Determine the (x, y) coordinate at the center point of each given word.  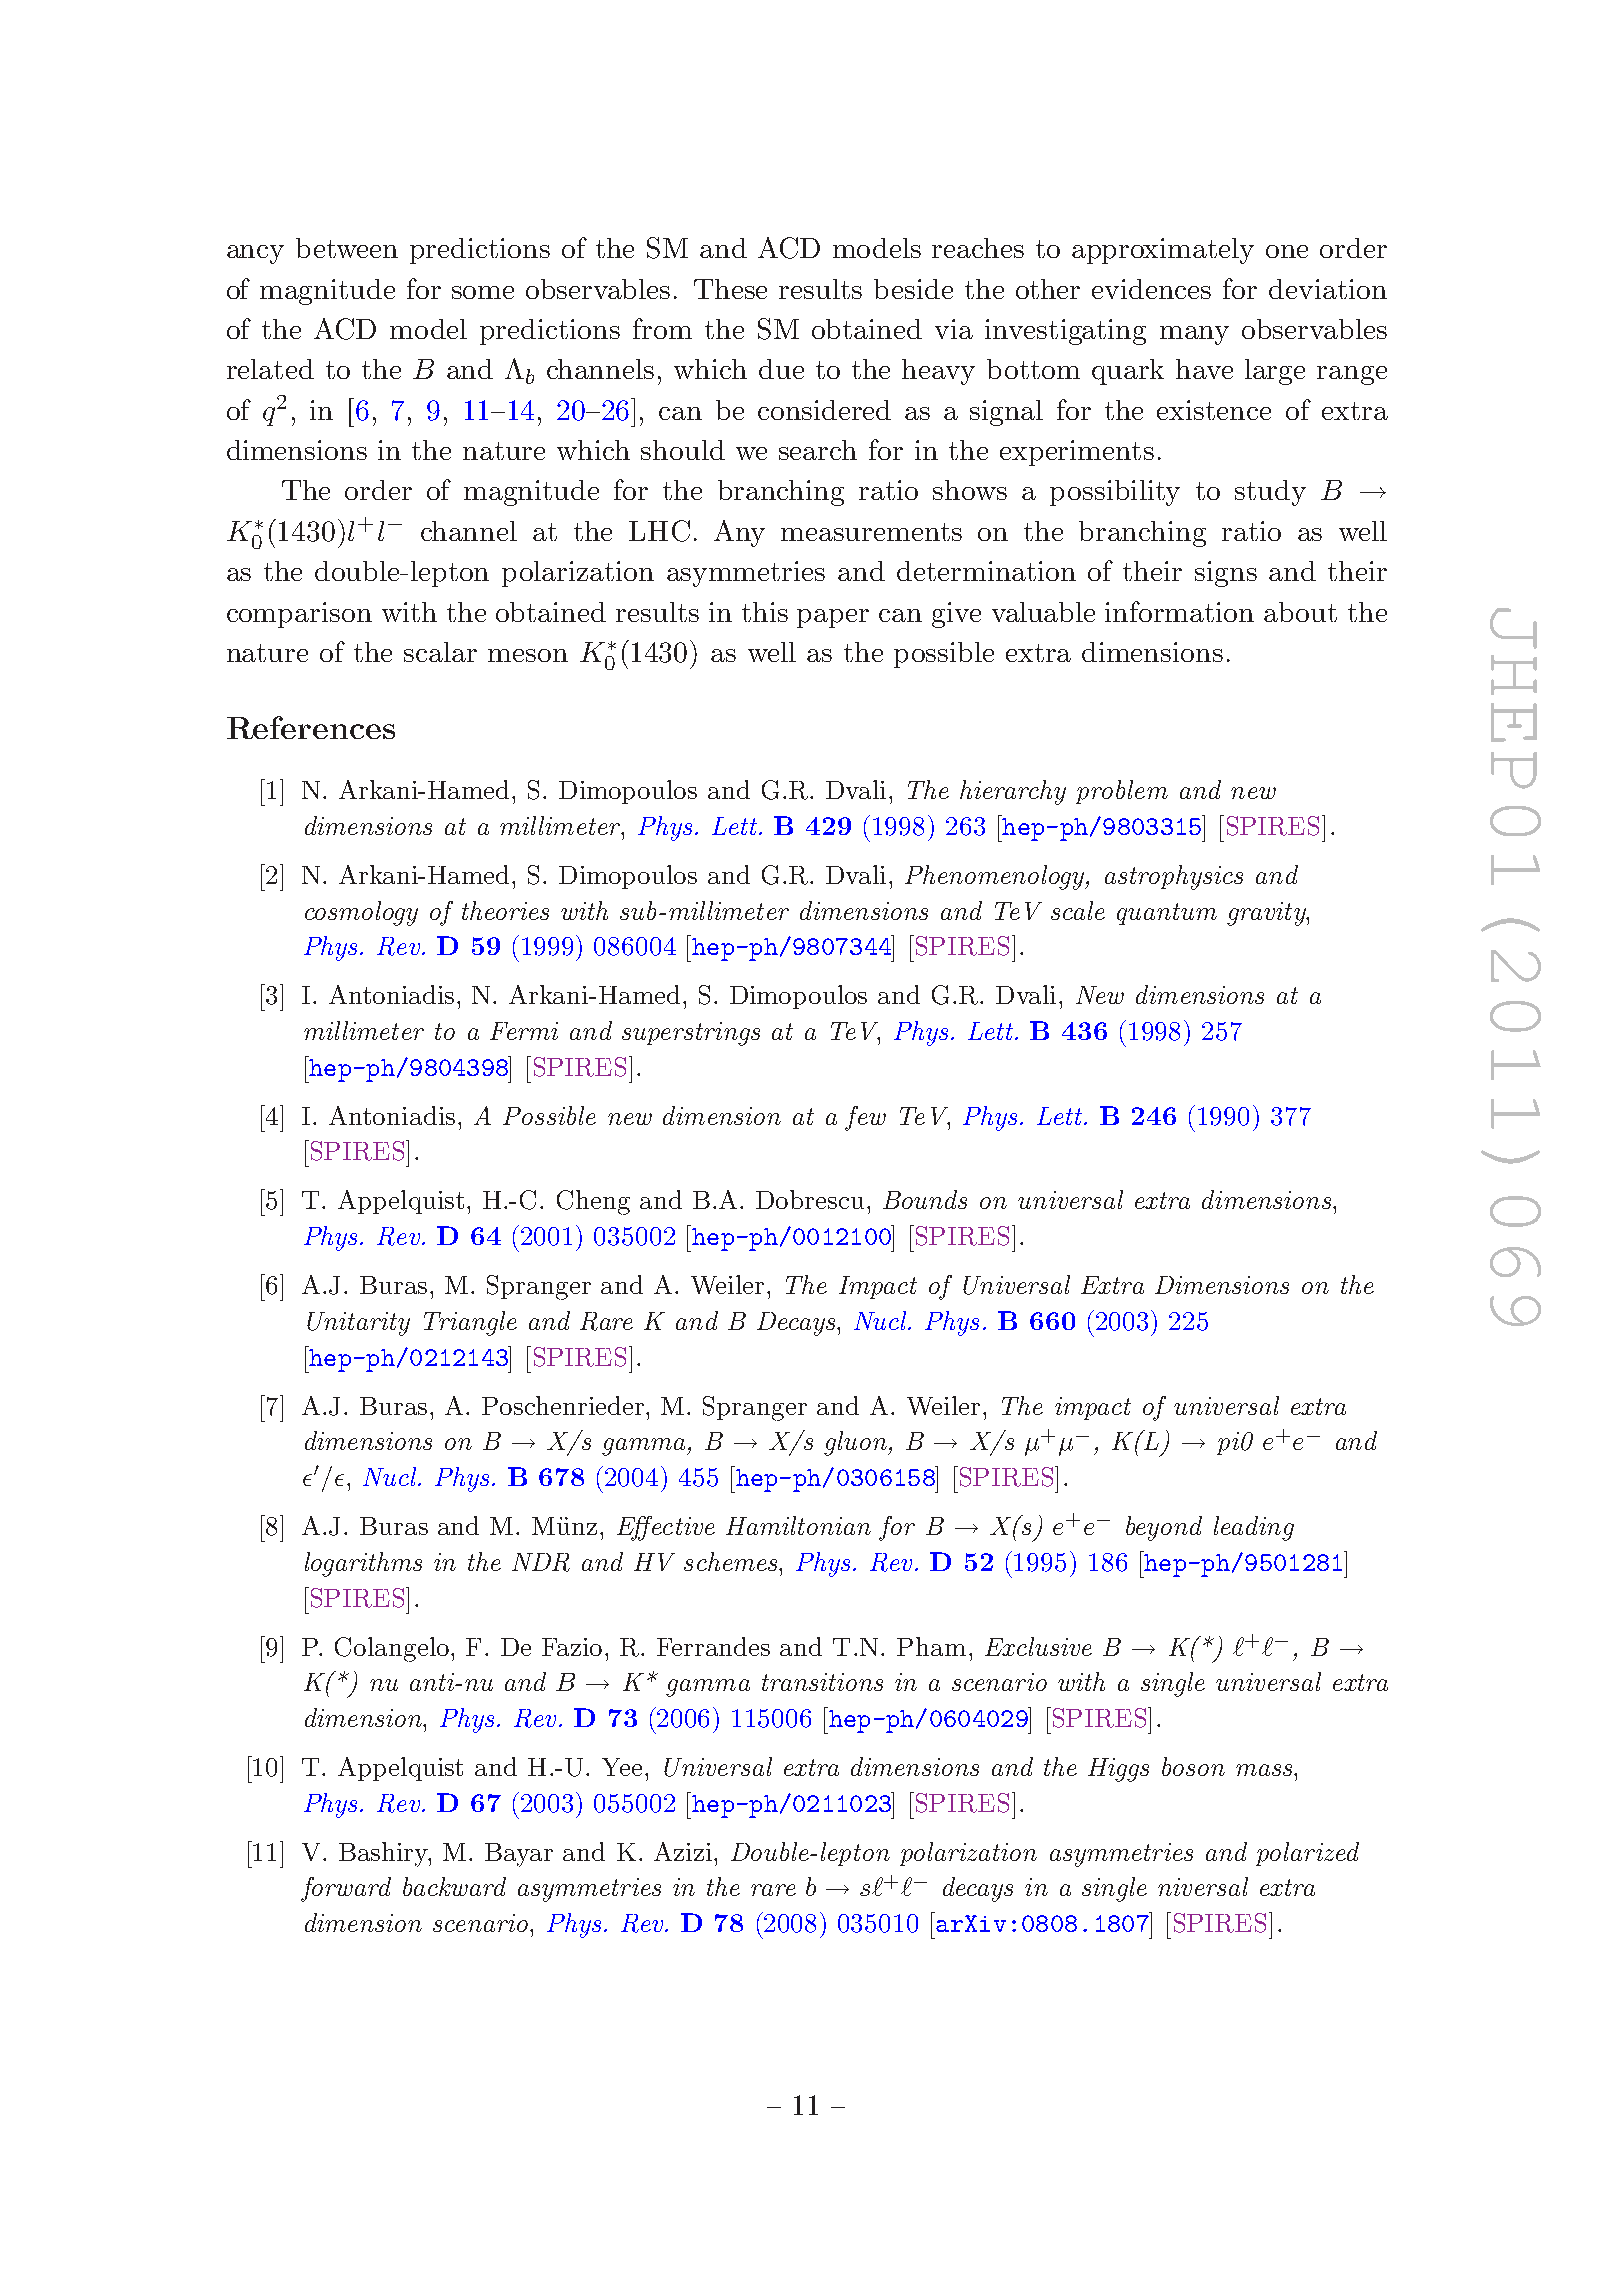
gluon (856, 1443)
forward (346, 1889)
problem (1122, 792)
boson (1193, 1766)
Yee (622, 1767)
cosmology (361, 913)
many (1194, 335)
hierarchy (1013, 792)
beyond (1164, 1528)
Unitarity (358, 1324)
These (730, 289)
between (347, 248)
